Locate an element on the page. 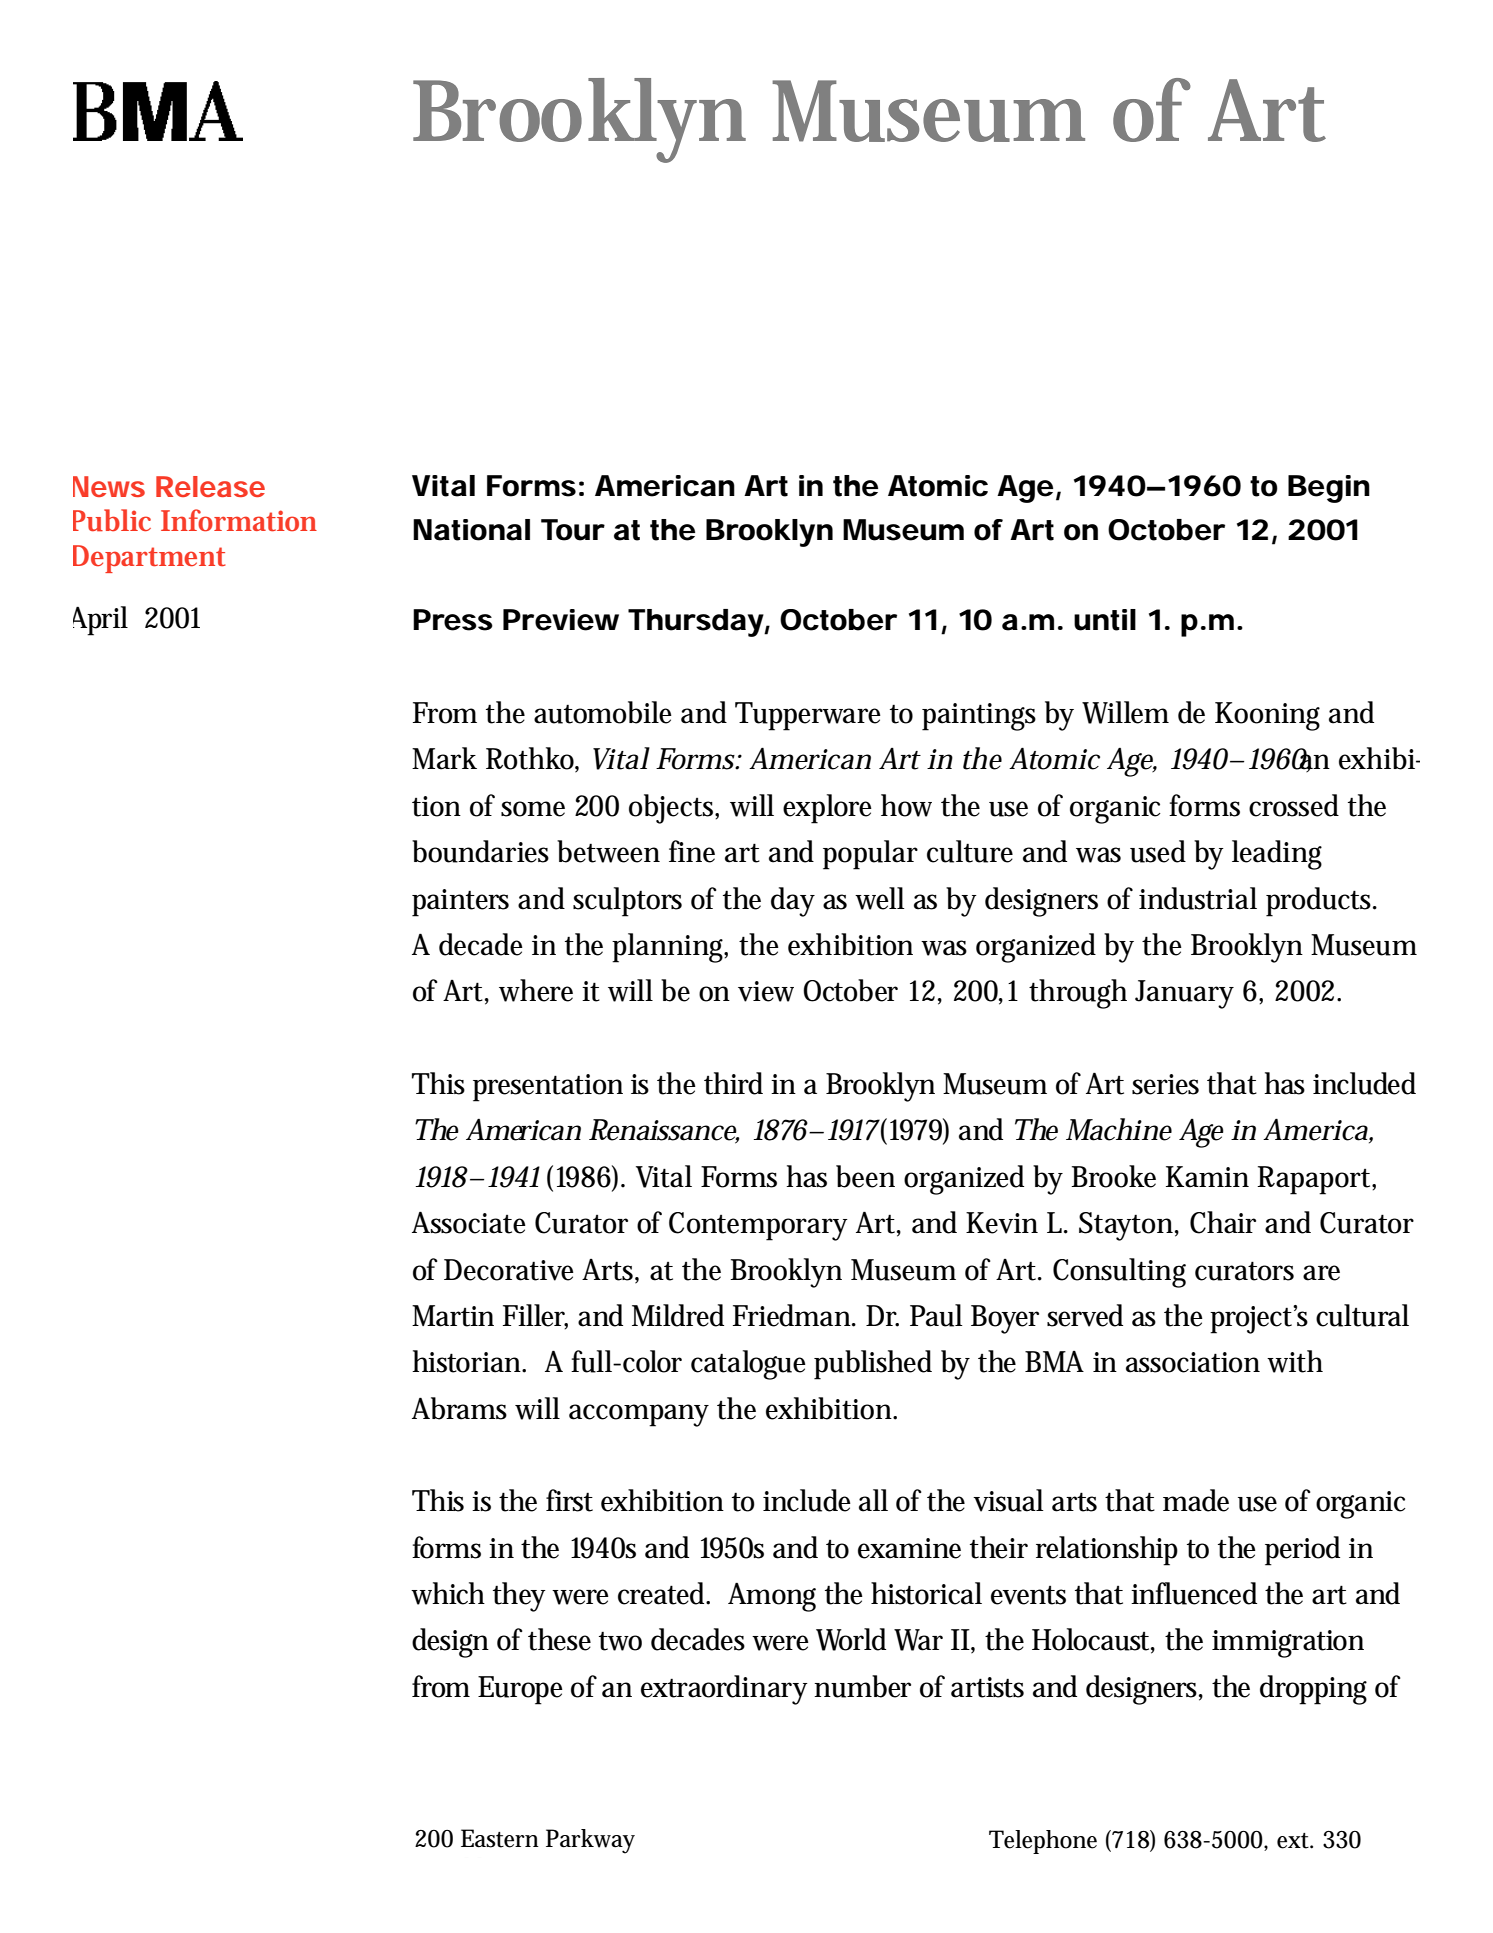  January is located at coordinates (1184, 994).
